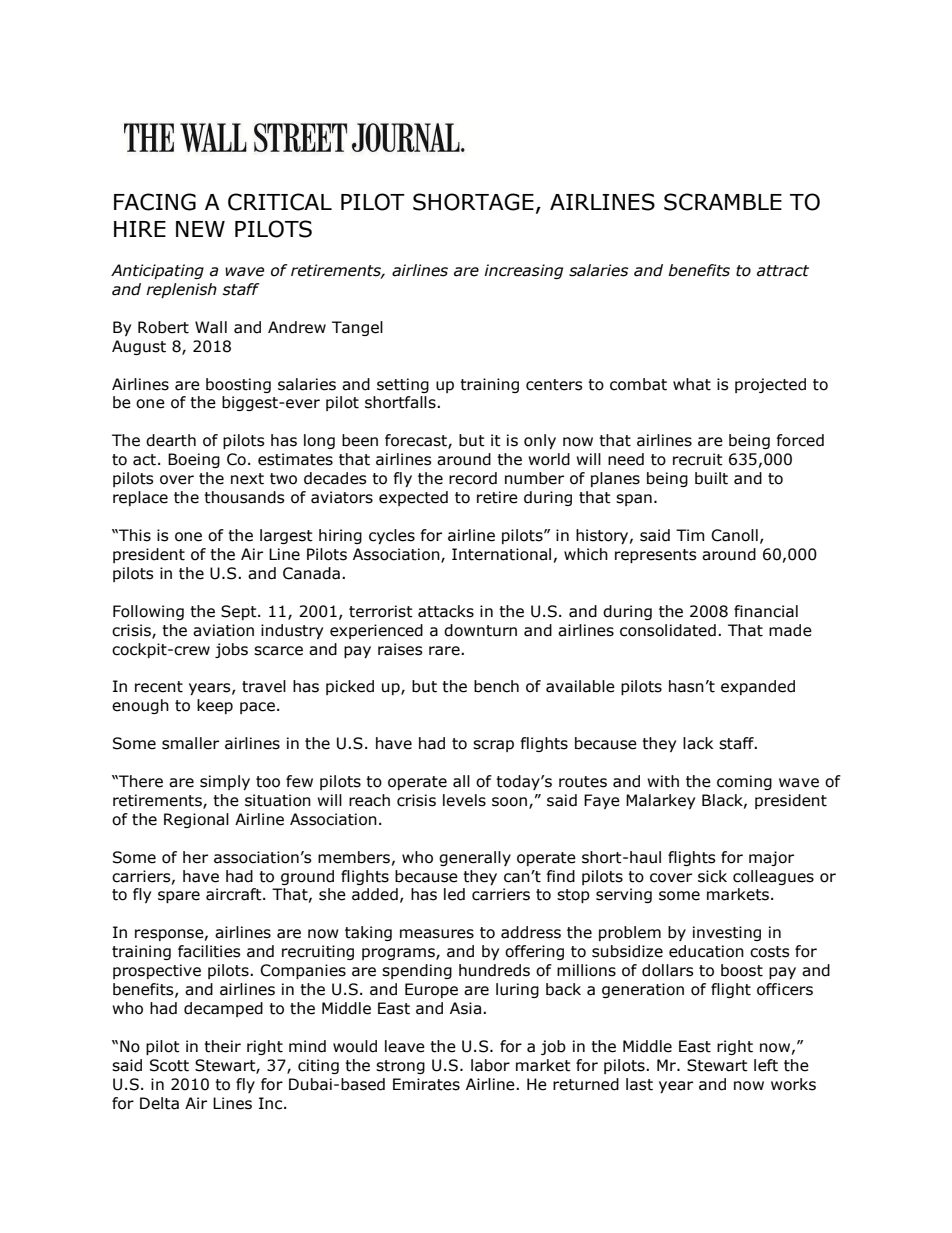 The width and height of the screenshot is (952, 1233). I want to click on NEW, so click(200, 229).
